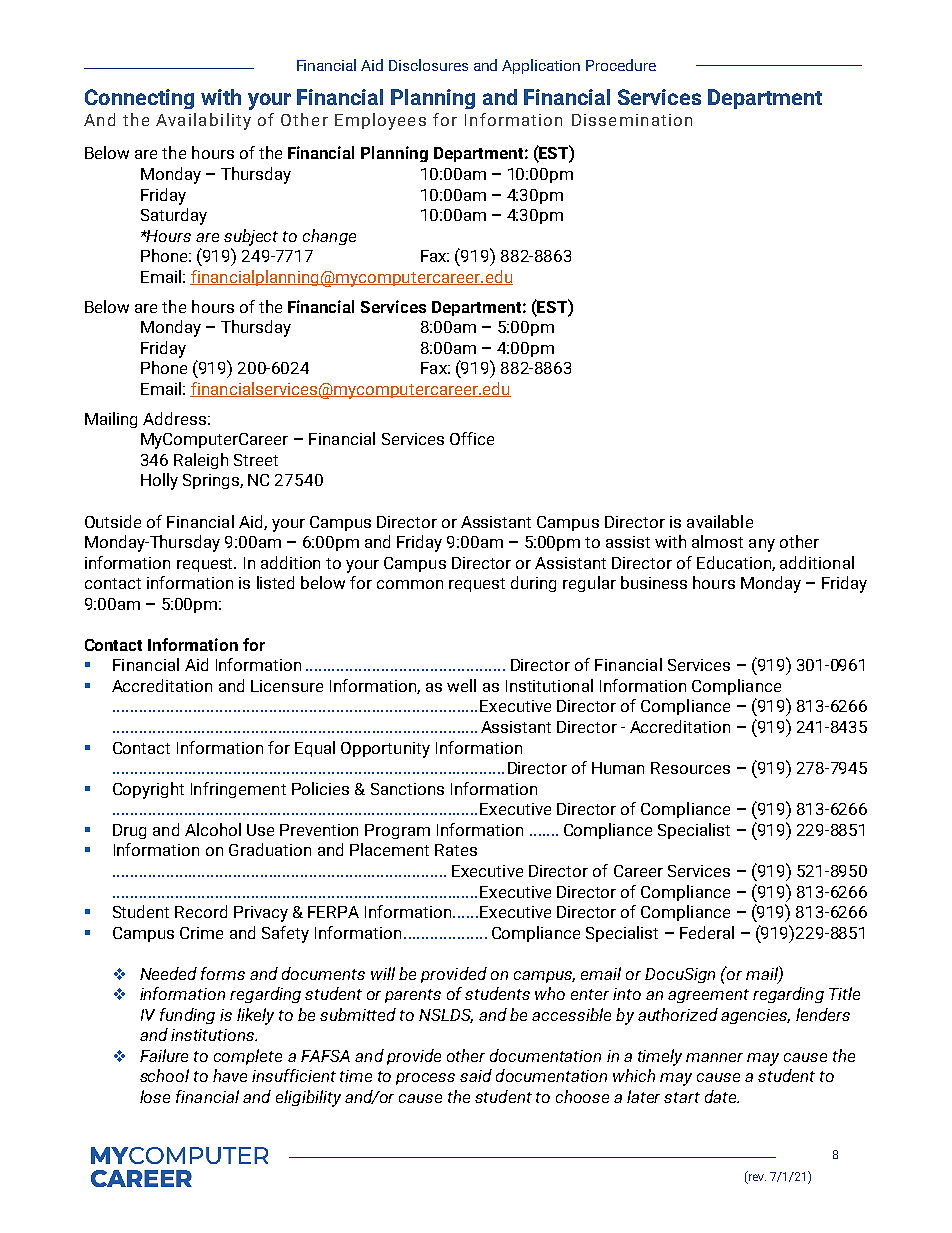  I want to click on during, so click(533, 584).
